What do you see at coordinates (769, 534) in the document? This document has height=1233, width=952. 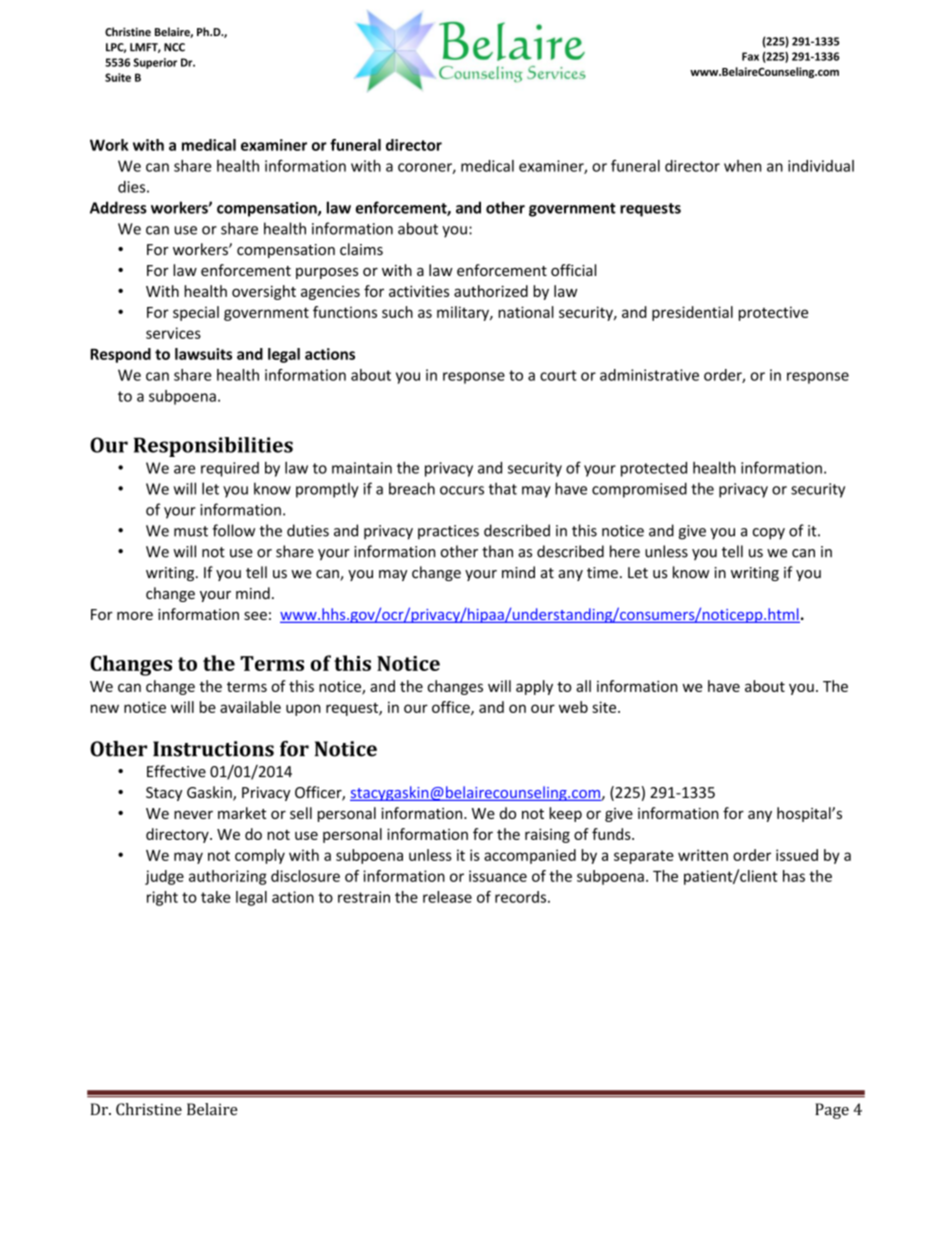 I see `copy` at bounding box center [769, 534].
